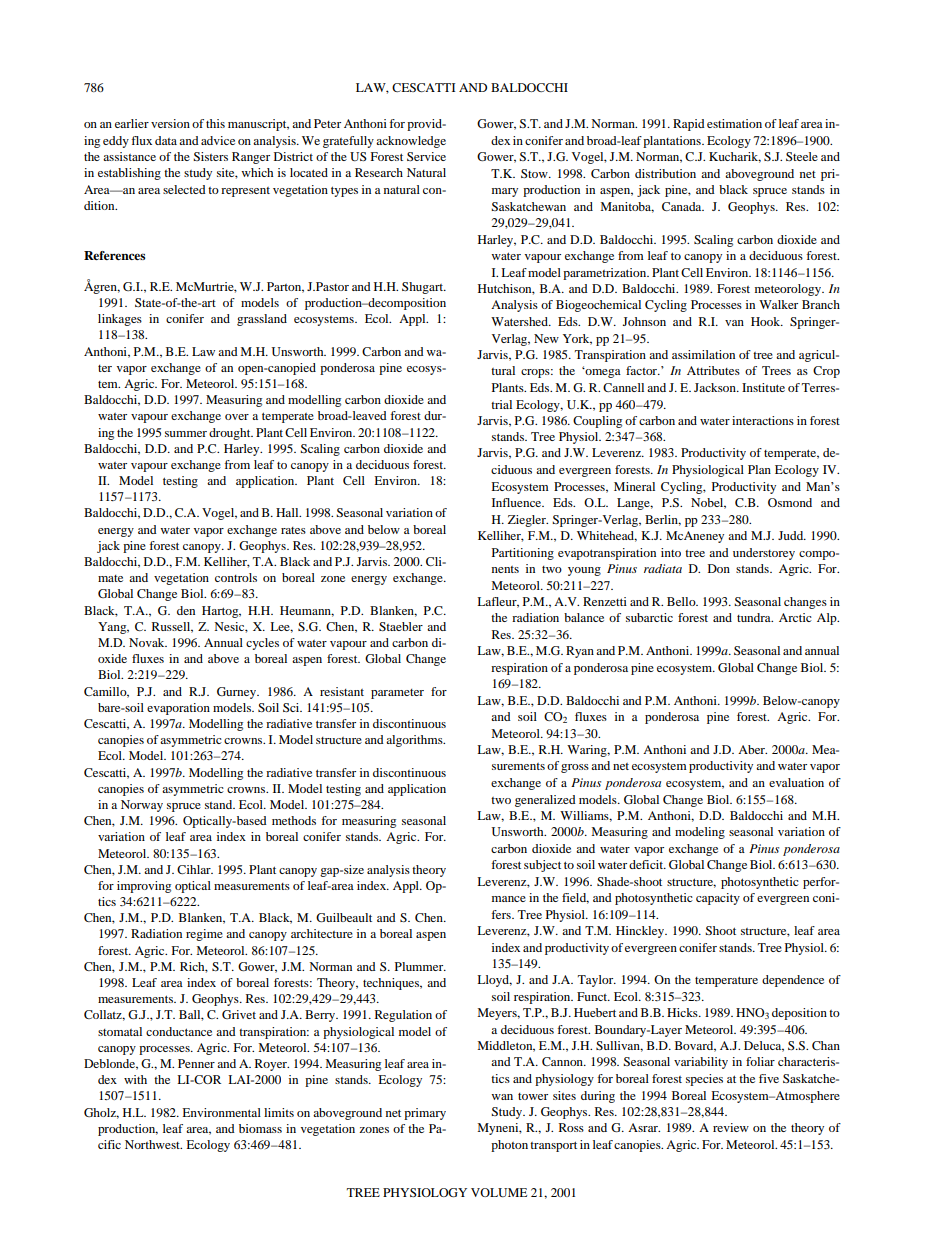  Describe the element at coordinates (210, 156) in the document. I see `Sisters` at that location.
